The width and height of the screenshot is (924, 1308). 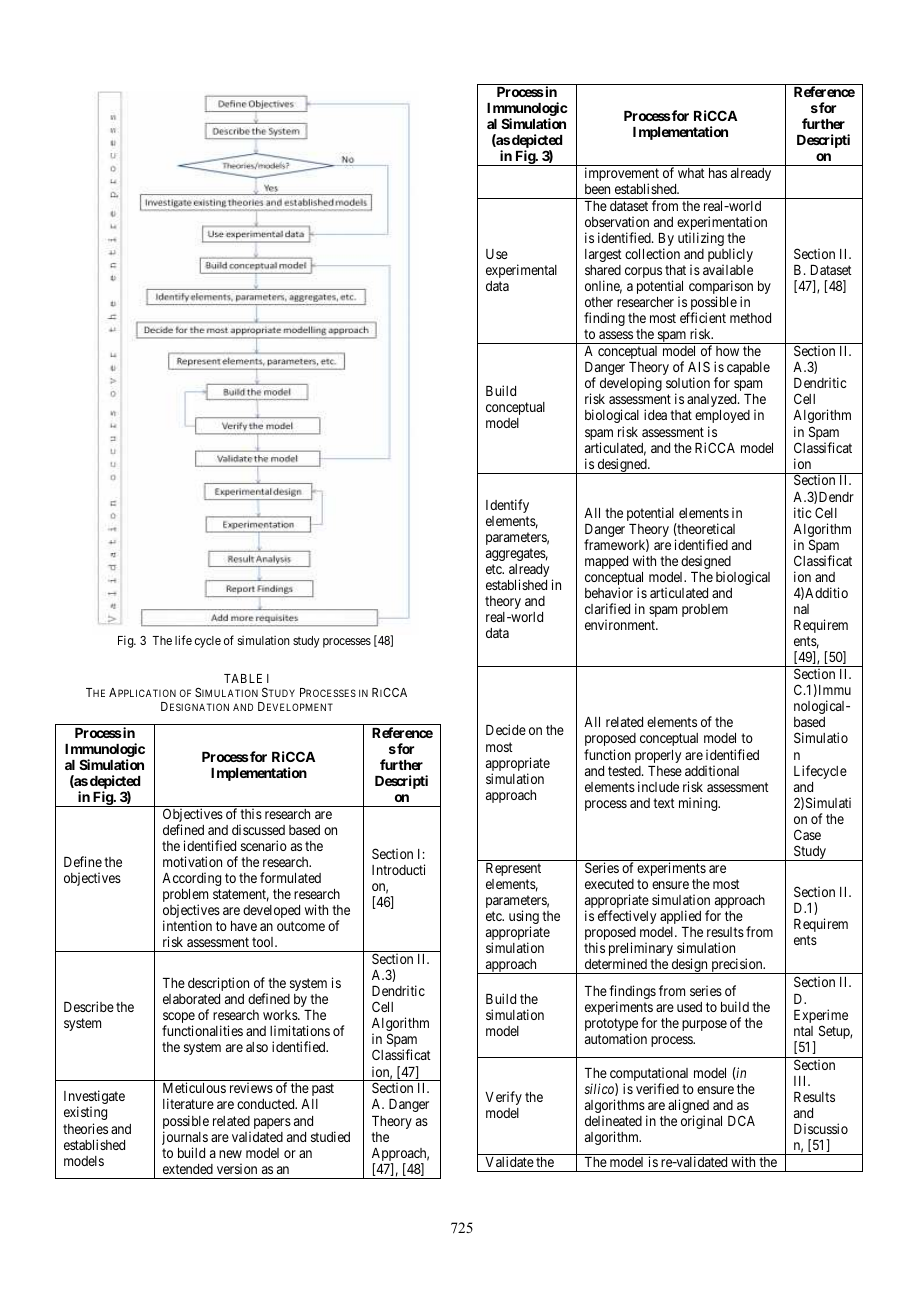 I want to click on applied, so click(x=680, y=917).
